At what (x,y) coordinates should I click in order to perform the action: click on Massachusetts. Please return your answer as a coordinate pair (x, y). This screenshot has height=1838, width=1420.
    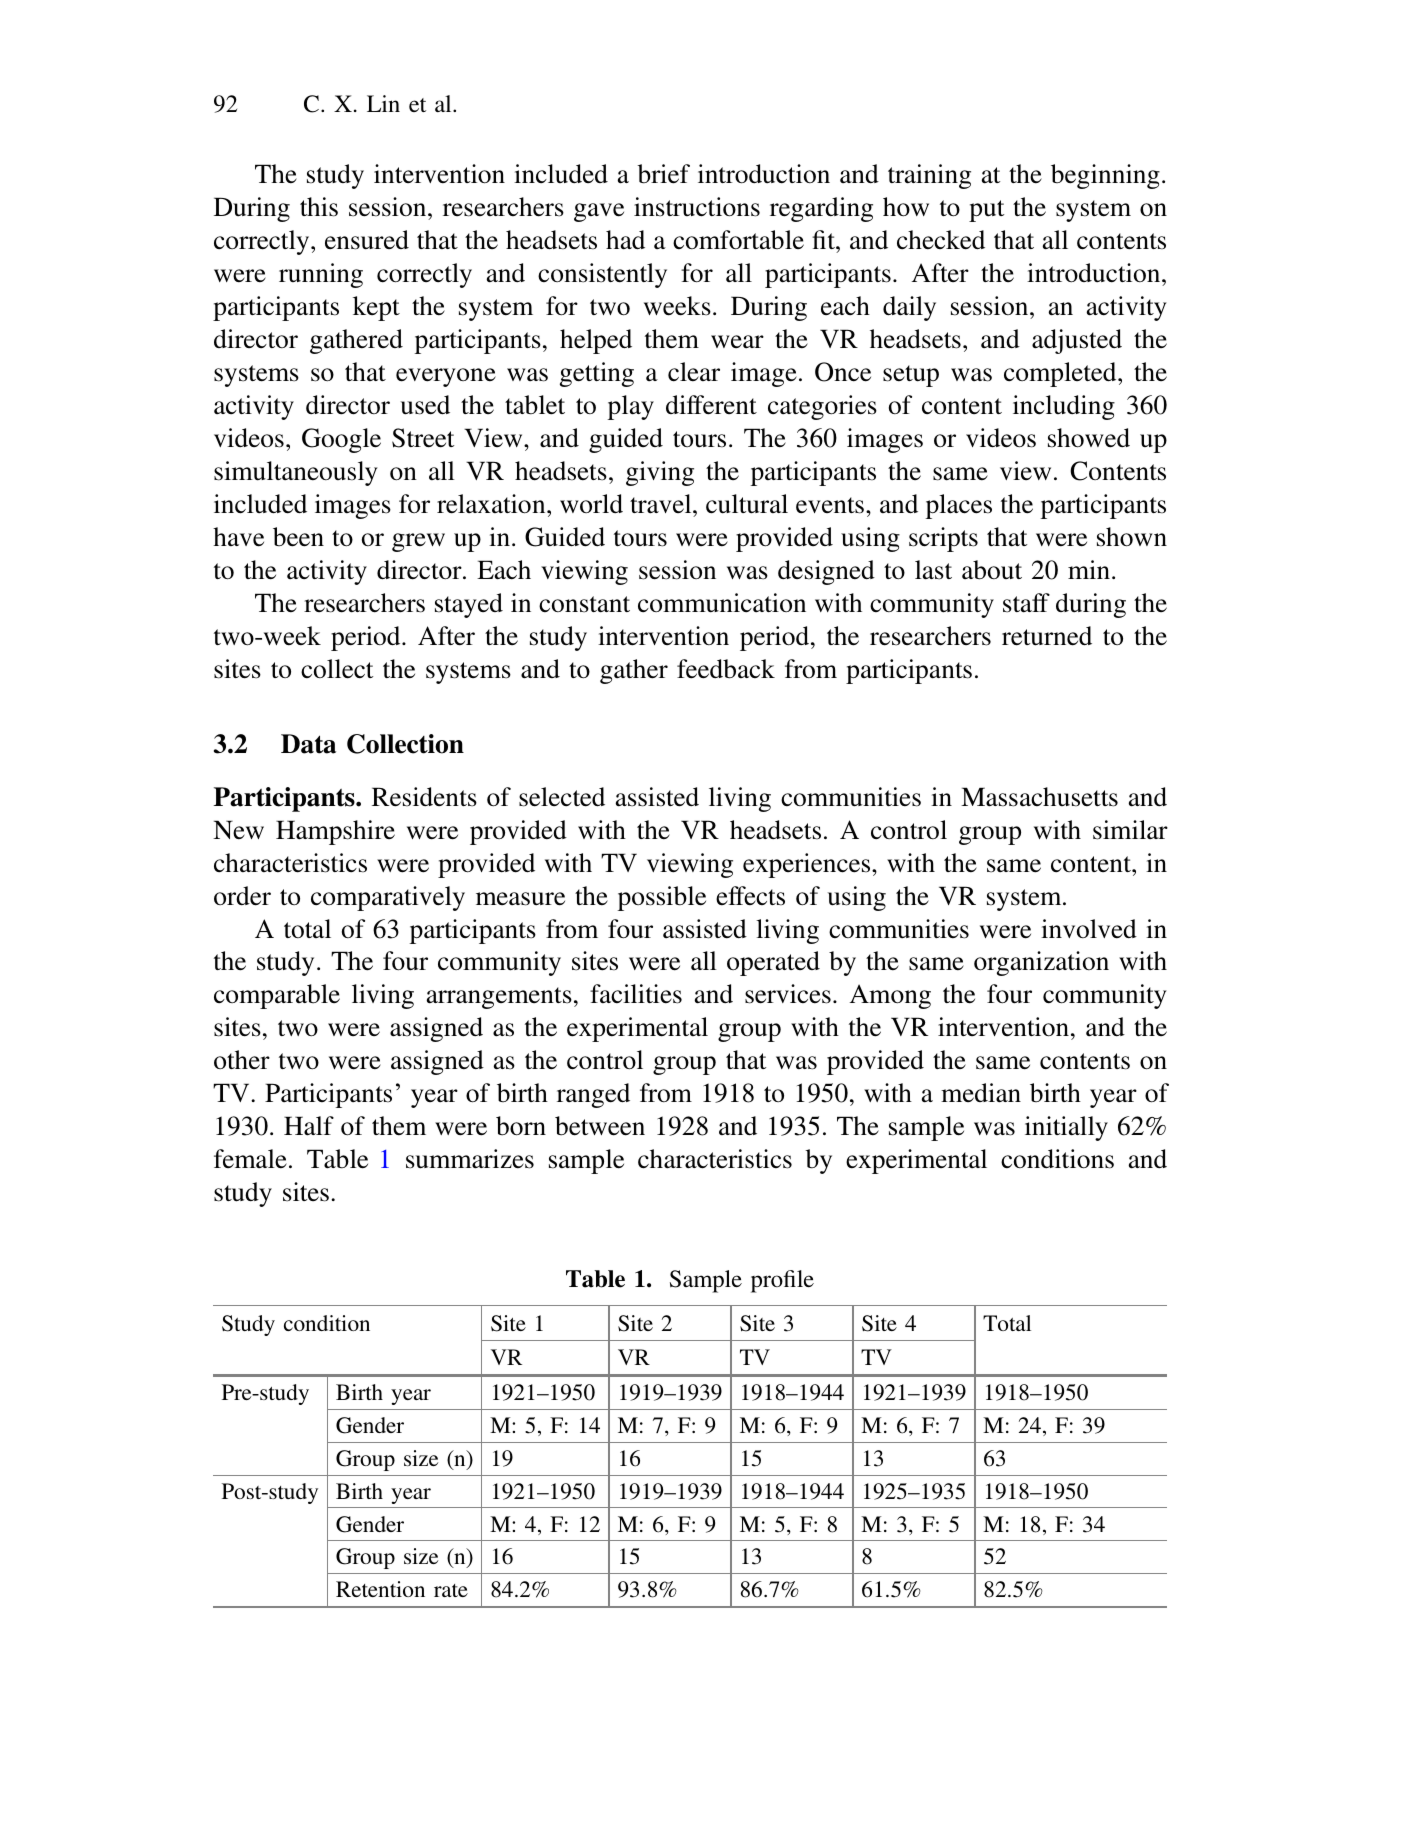
    Looking at the image, I should click on (1039, 797).
